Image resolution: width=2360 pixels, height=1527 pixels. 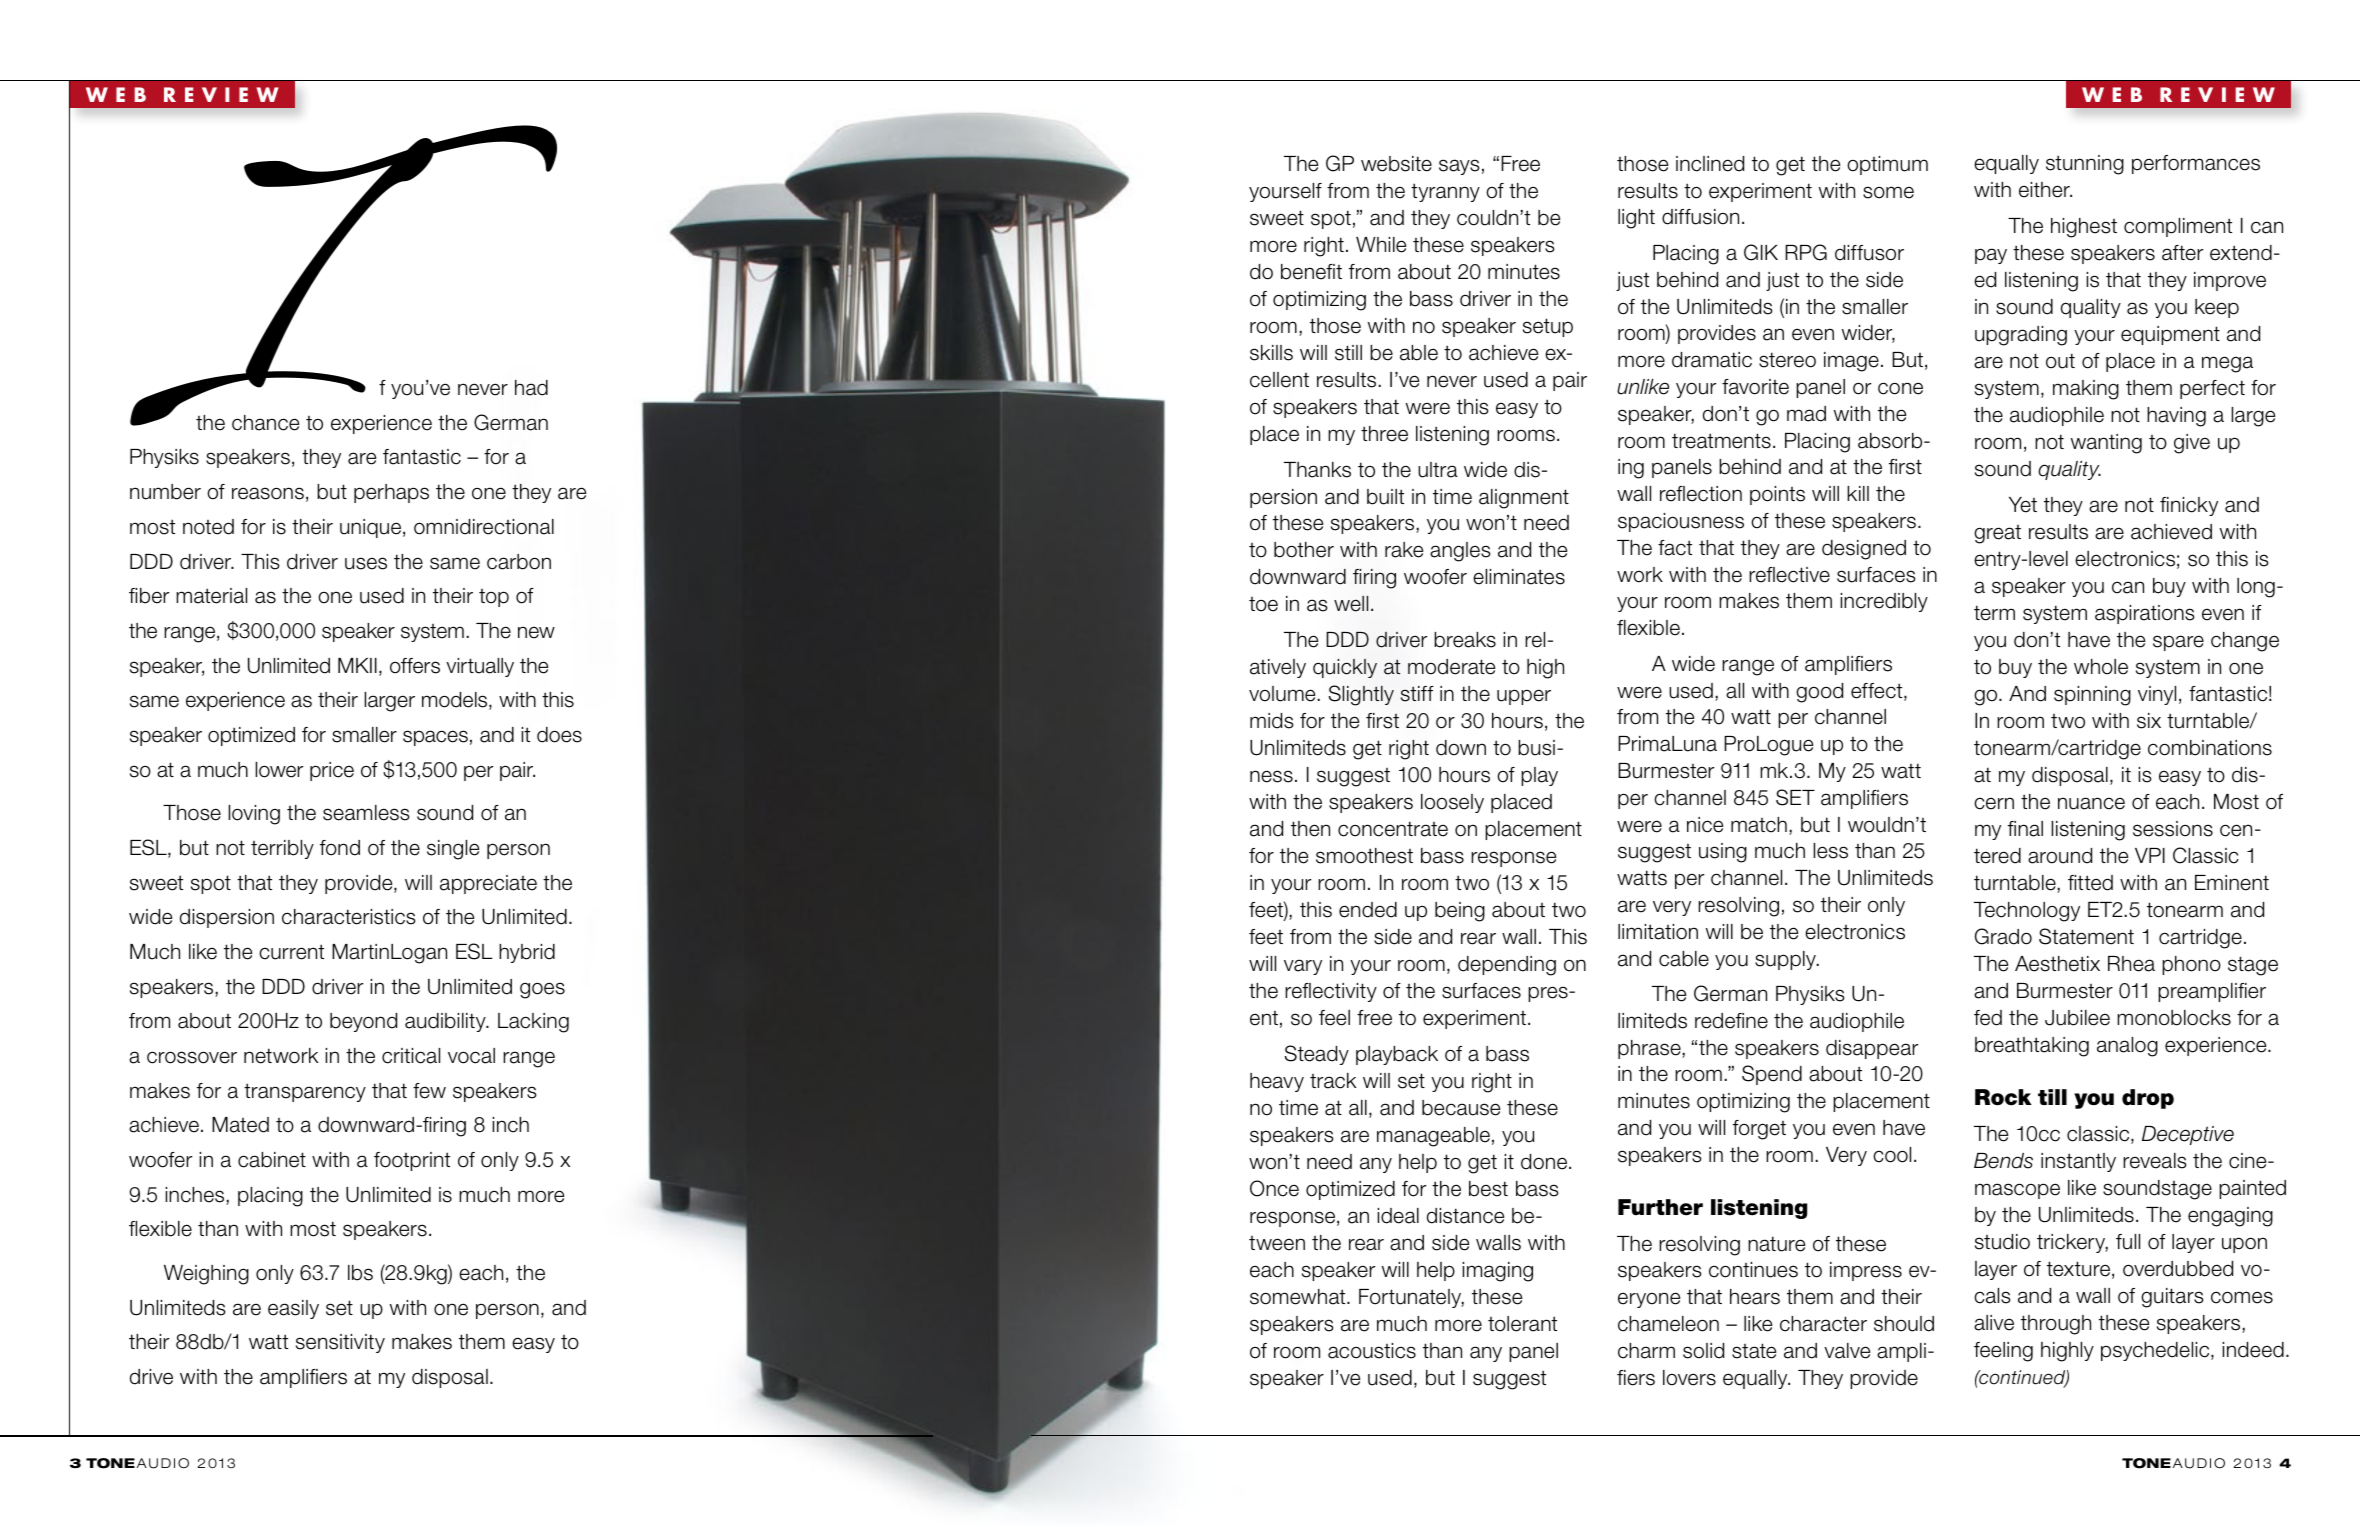 What do you see at coordinates (340, 1343) in the image?
I see `sensitivity` at bounding box center [340, 1343].
